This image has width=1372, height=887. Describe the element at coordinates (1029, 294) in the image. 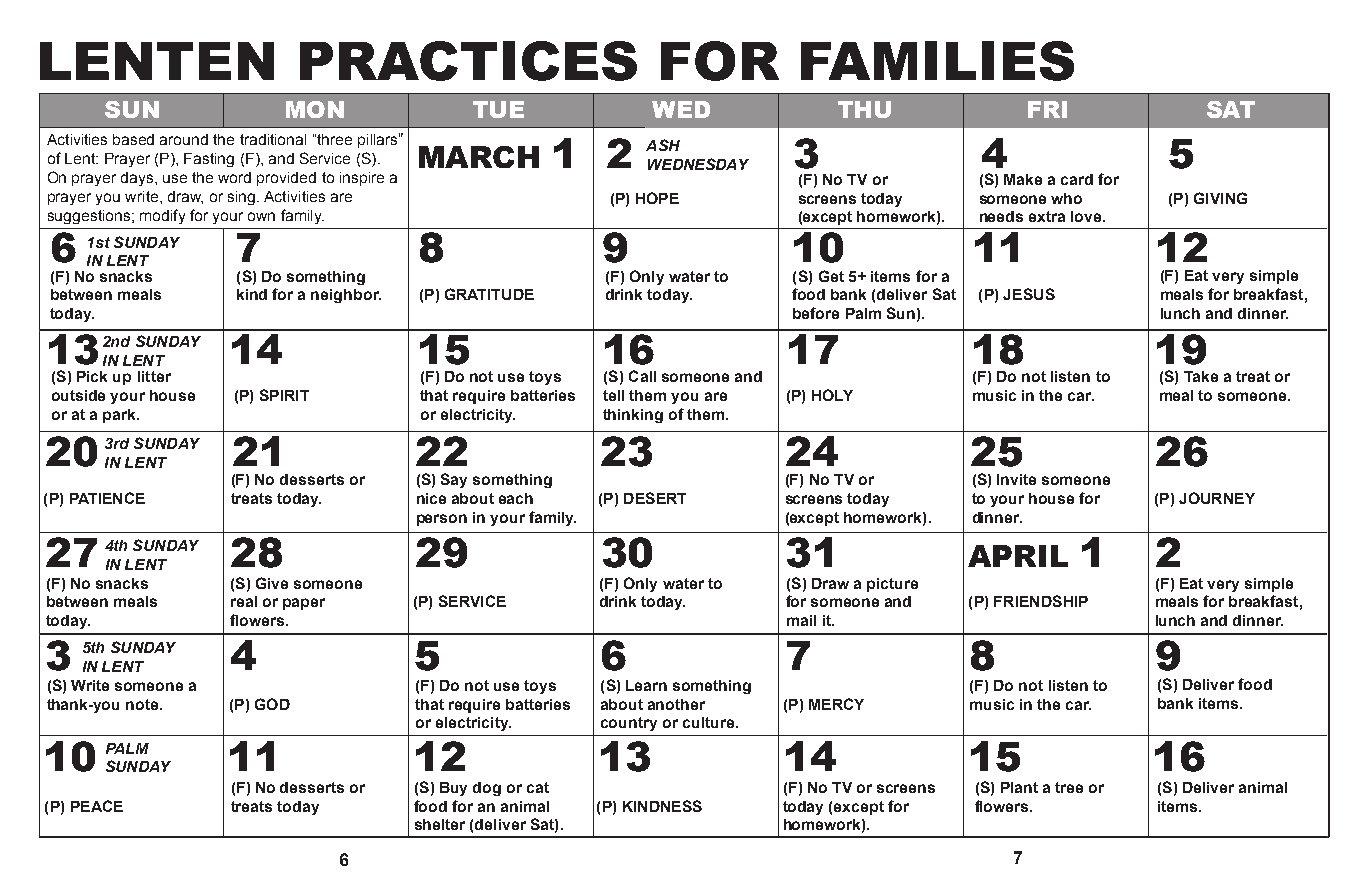

I see `JESUS` at that location.
